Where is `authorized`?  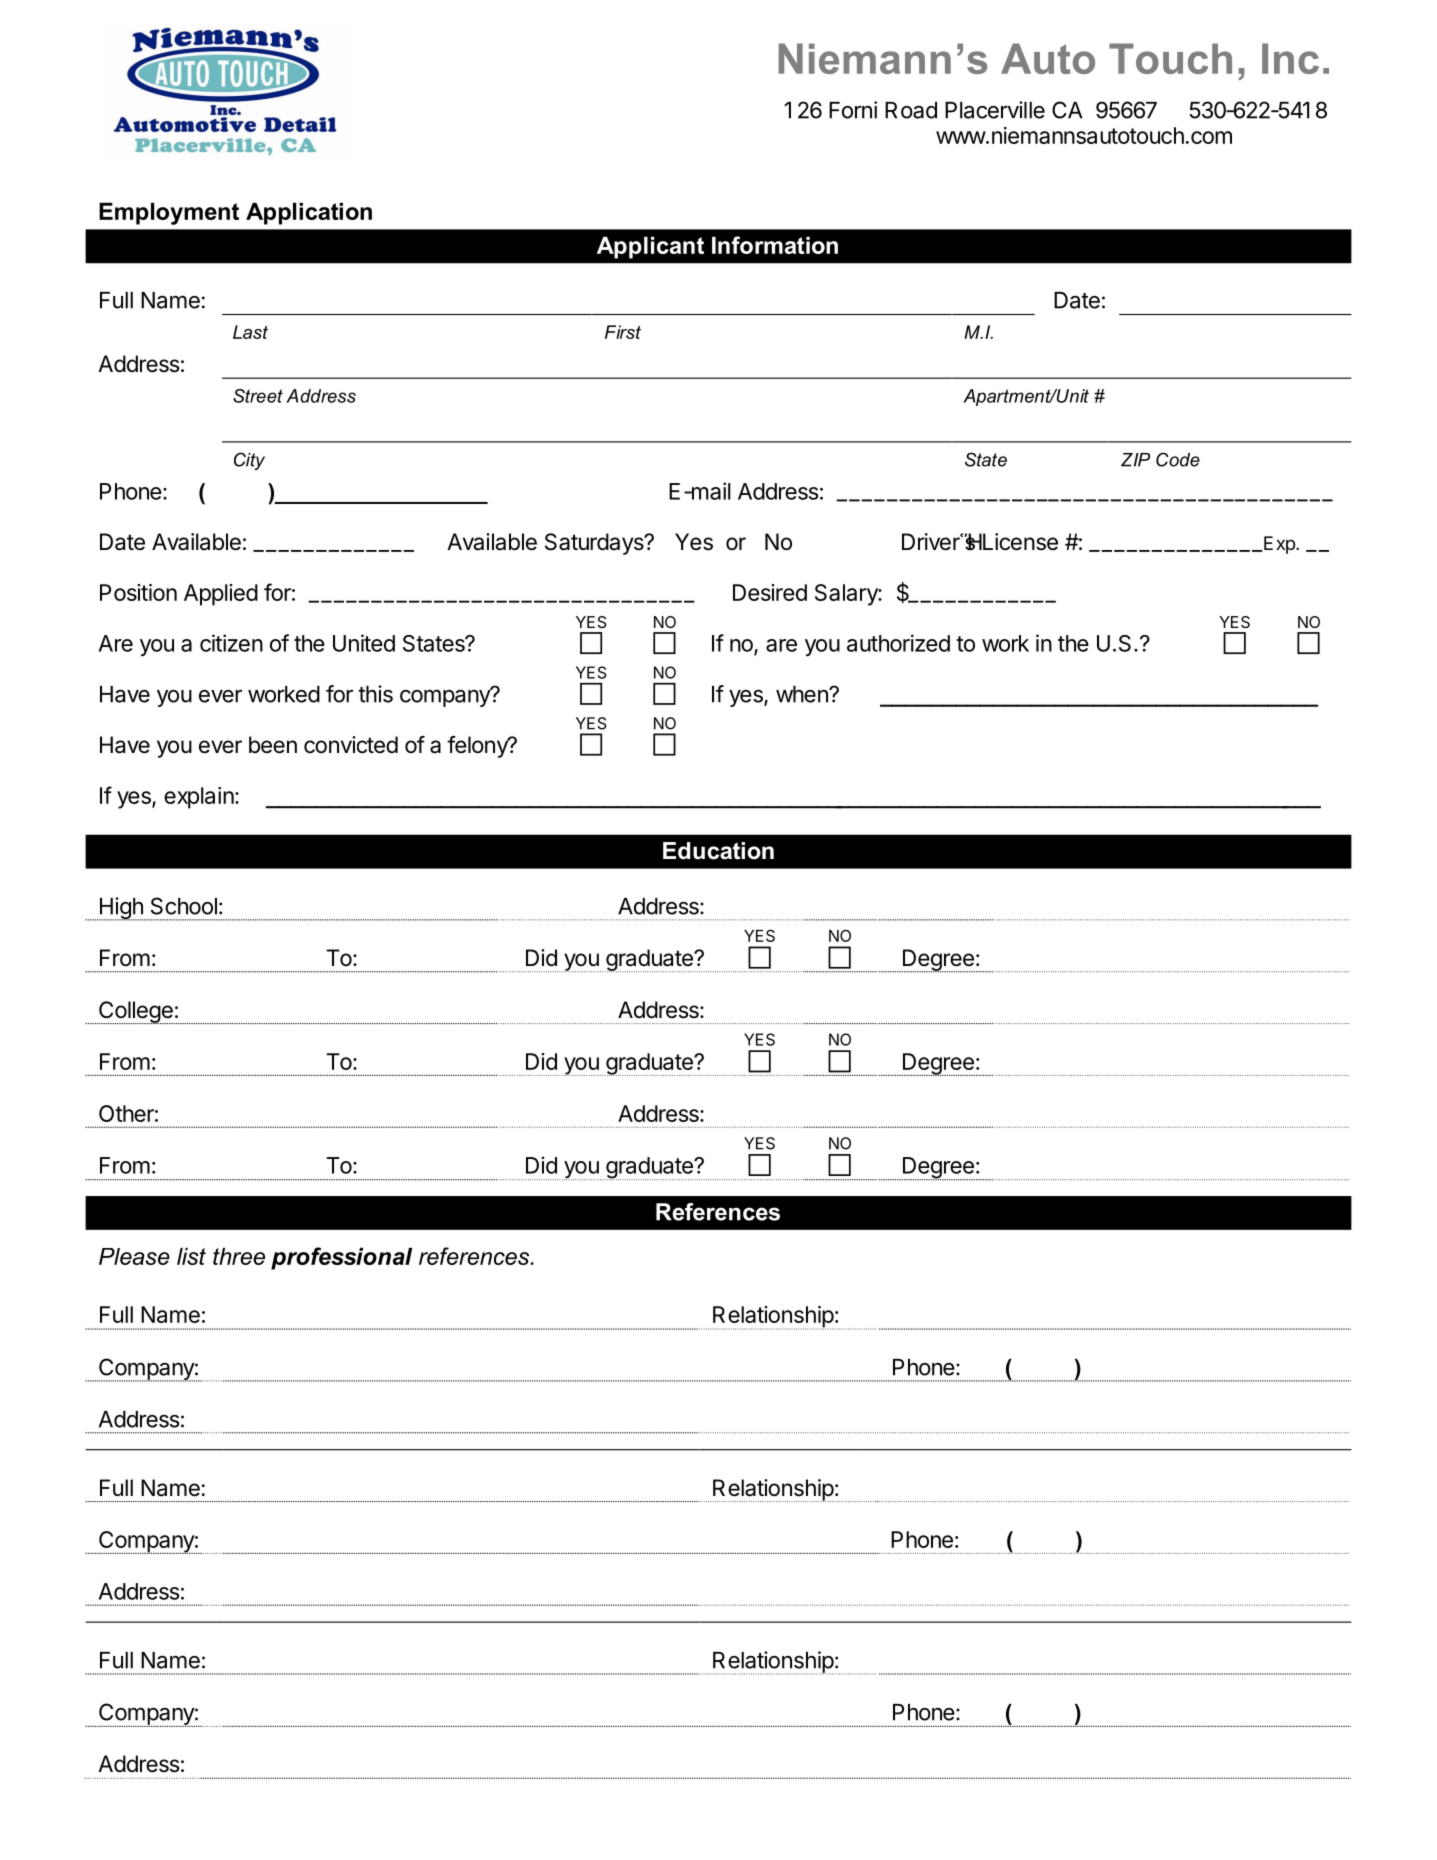 authorized is located at coordinates (898, 643).
